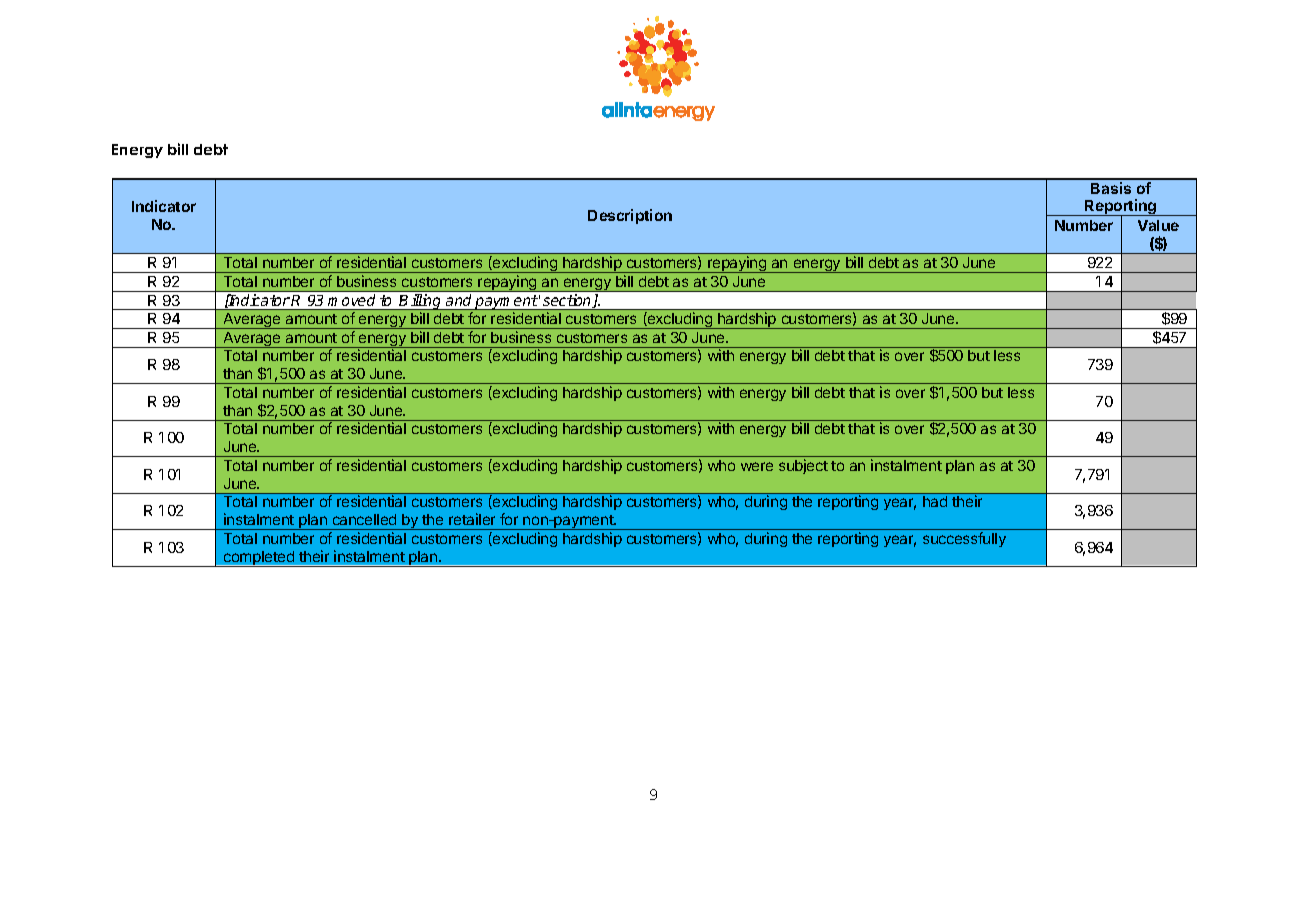 The width and height of the screenshot is (1308, 924). What do you see at coordinates (1111, 188) in the screenshot?
I see `Basis` at bounding box center [1111, 188].
